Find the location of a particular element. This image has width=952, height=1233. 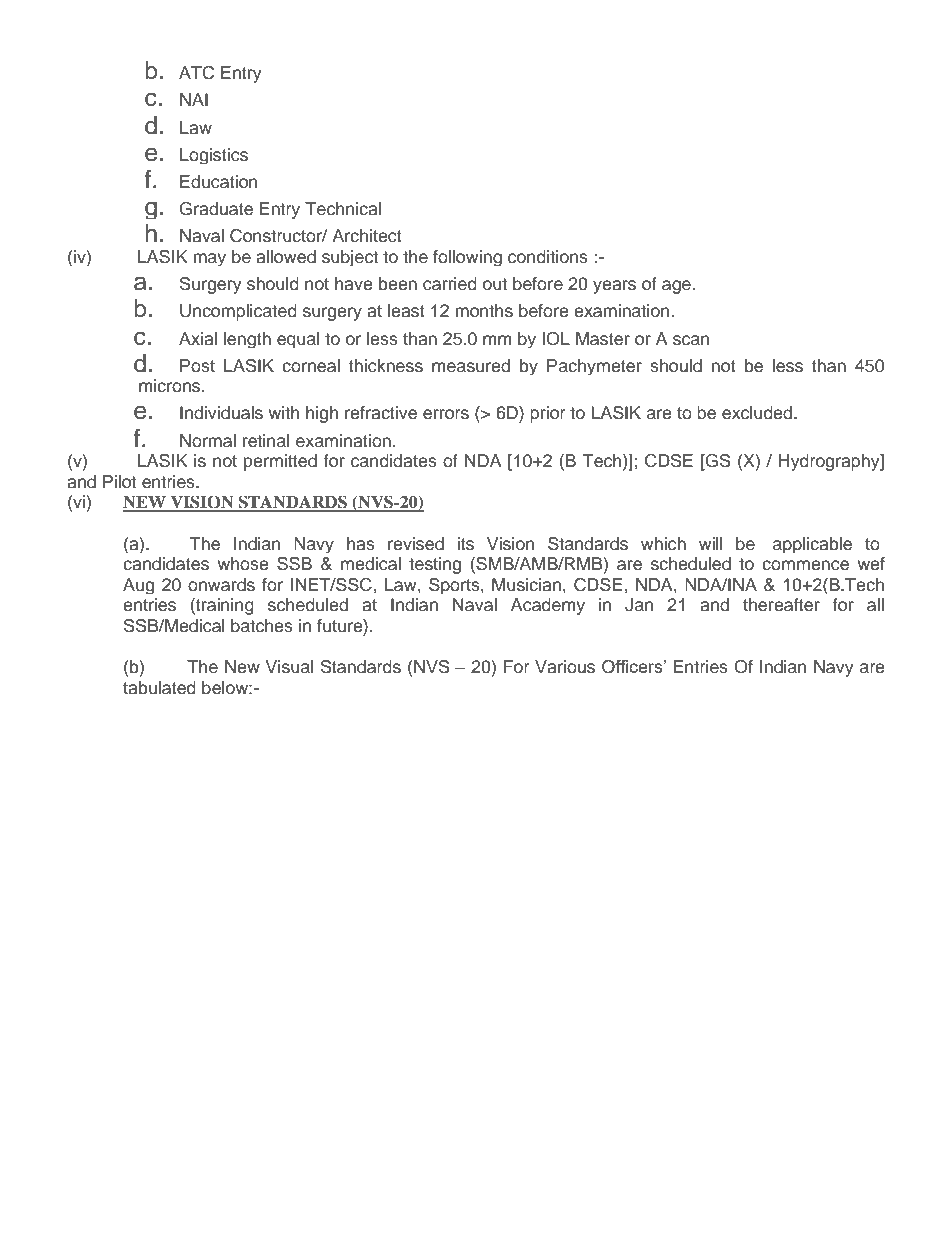

Various is located at coordinates (565, 667).
